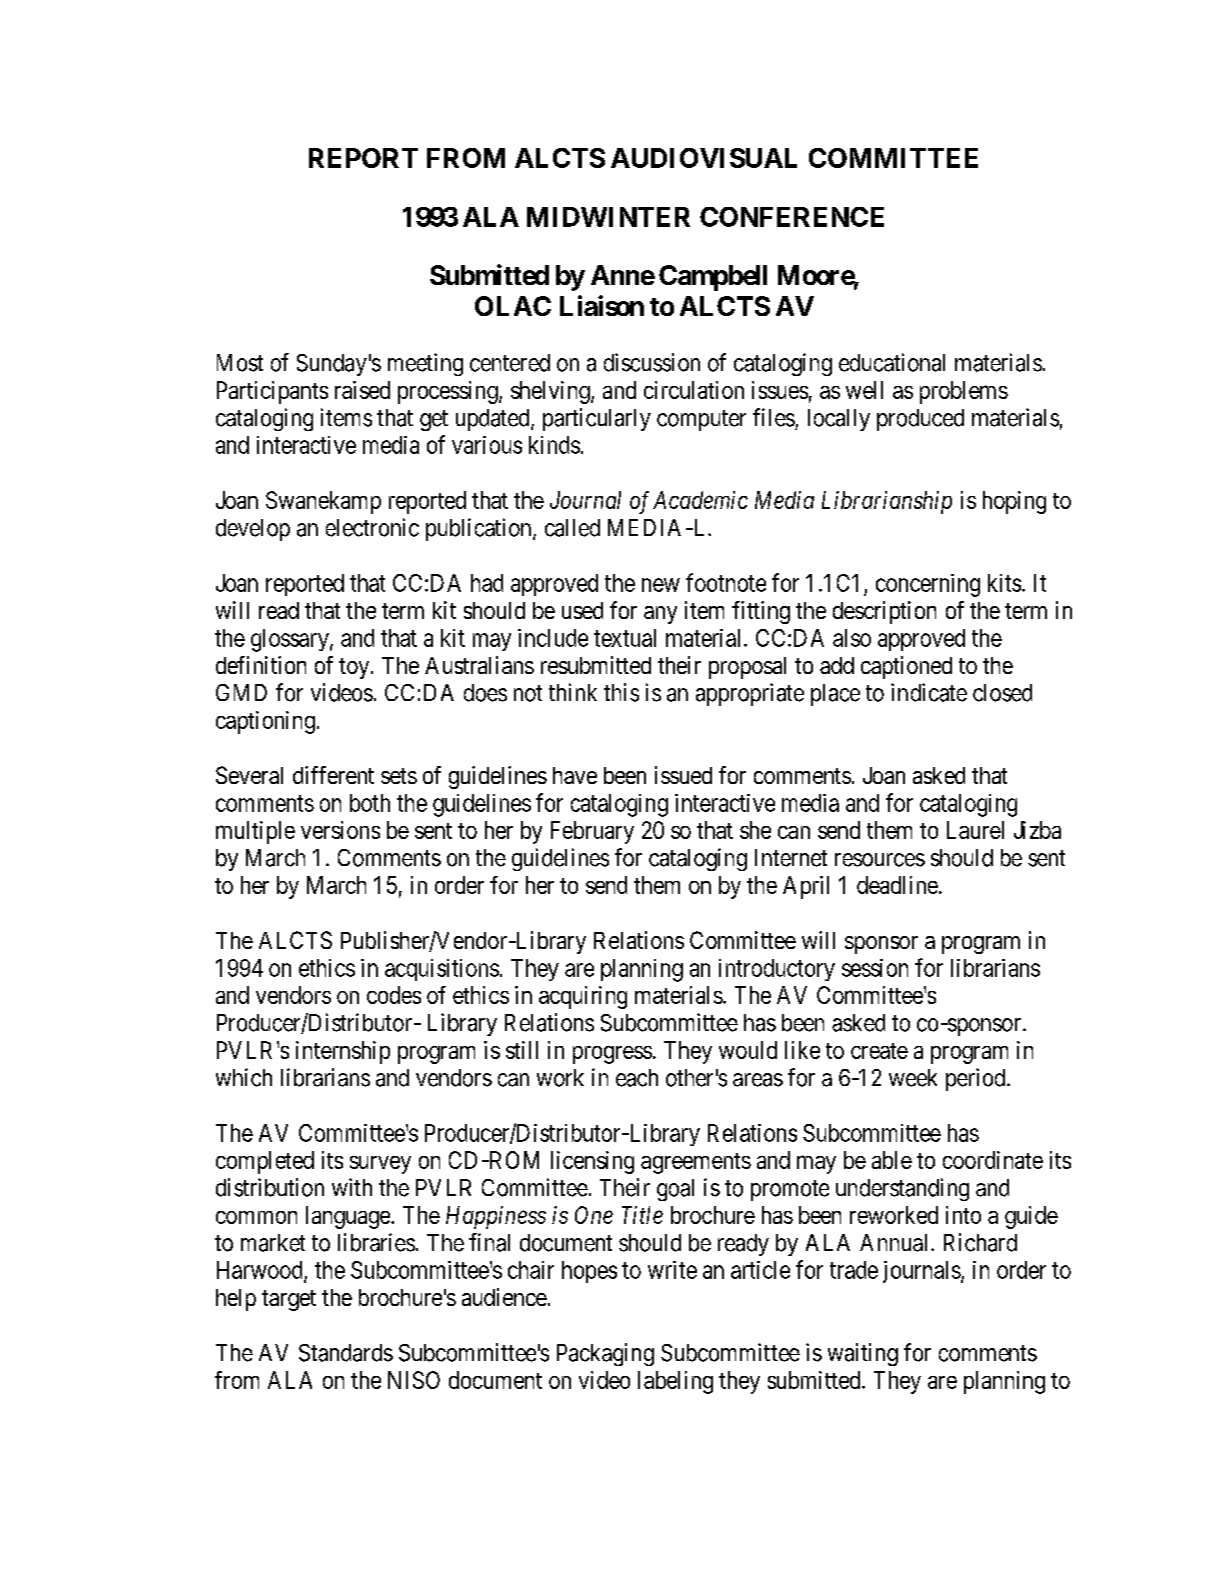  What do you see at coordinates (346, 1353) in the screenshot?
I see `Standards` at bounding box center [346, 1353].
